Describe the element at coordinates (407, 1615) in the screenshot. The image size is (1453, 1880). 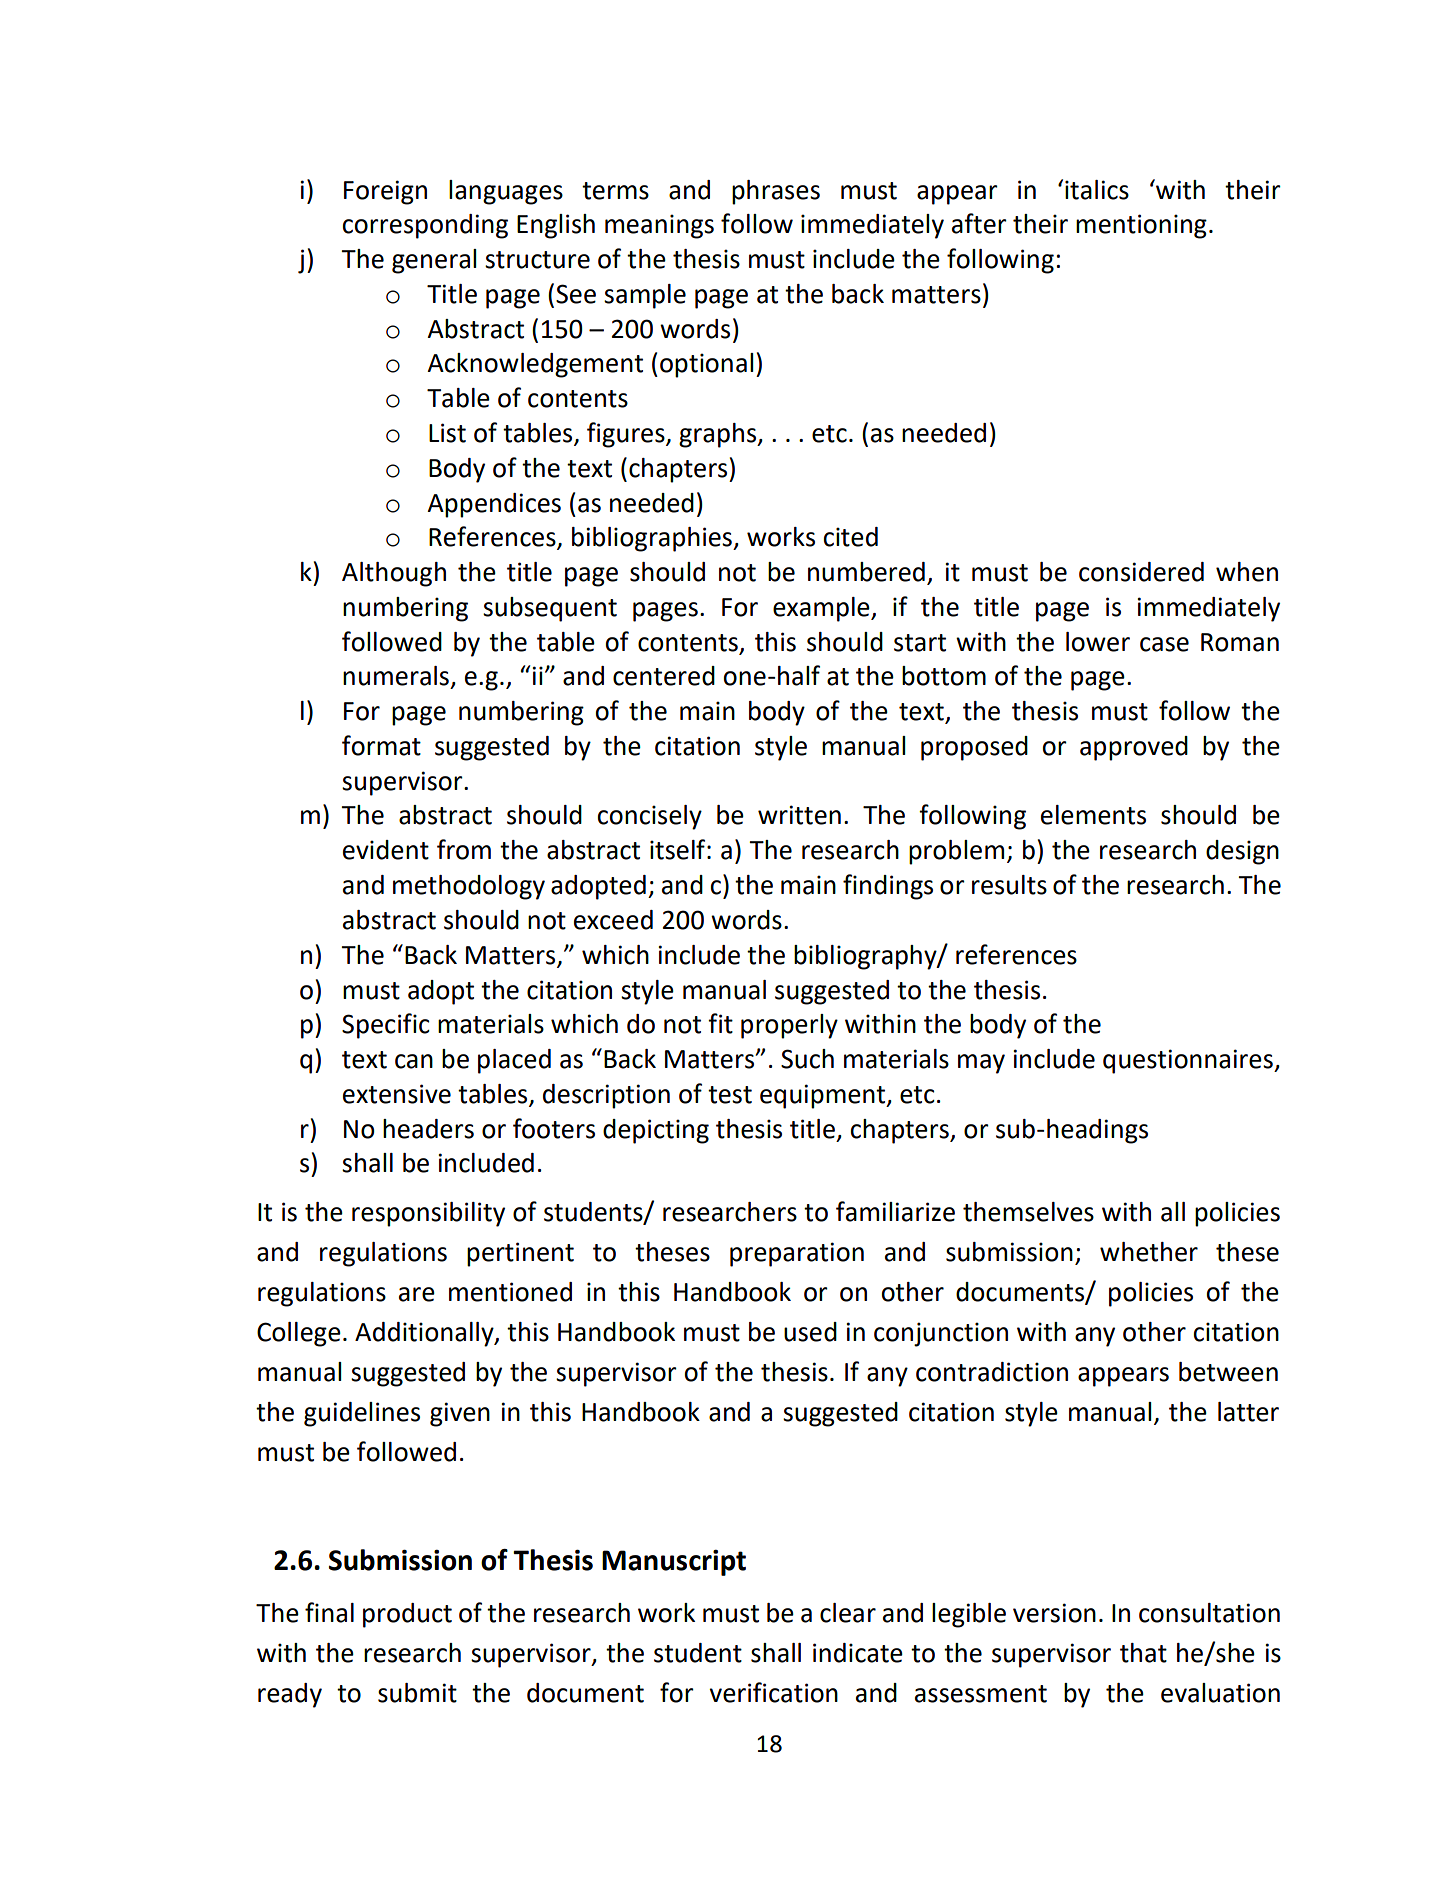
I see `product` at that location.
